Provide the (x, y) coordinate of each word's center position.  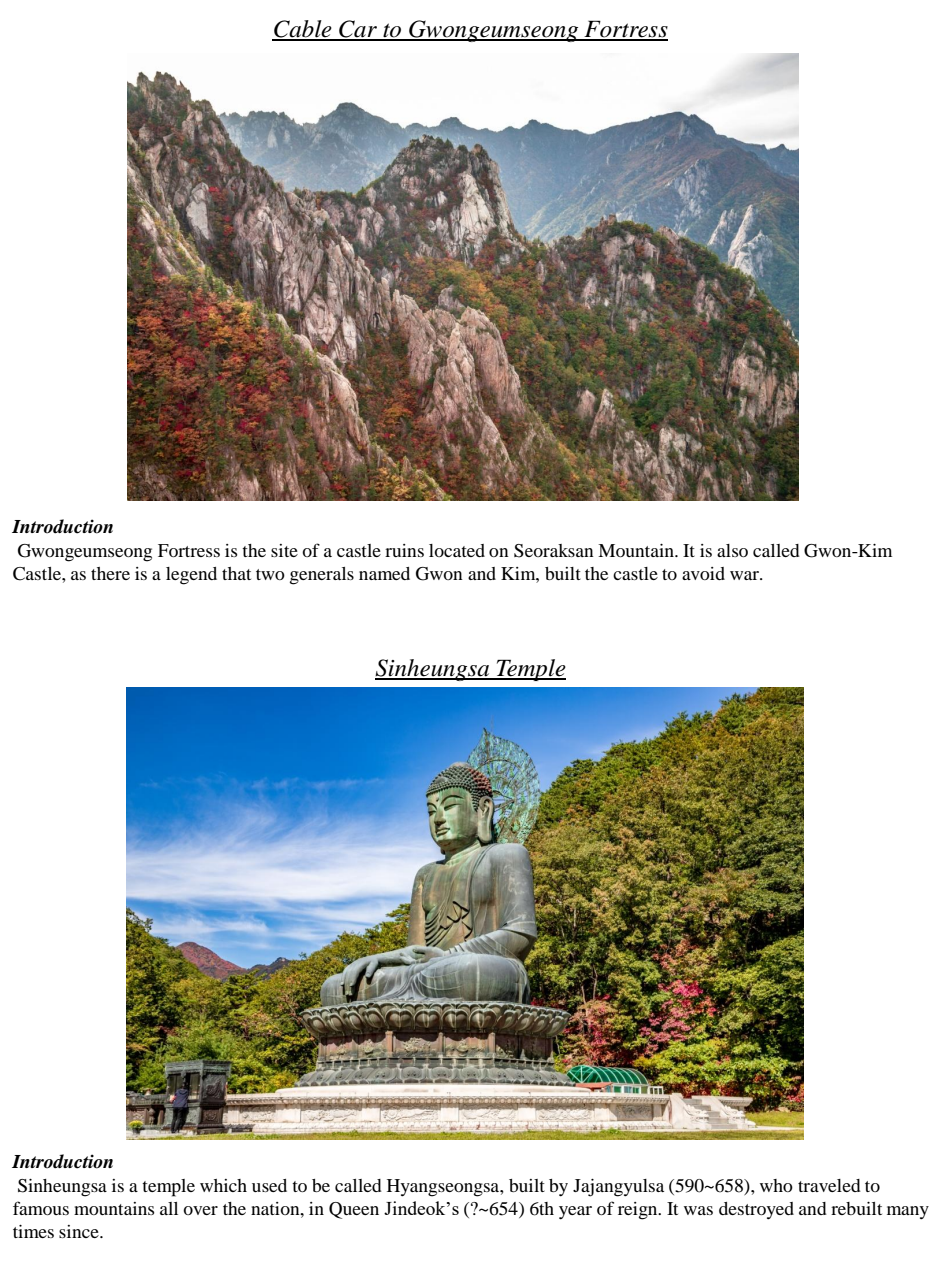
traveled (829, 1185)
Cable (303, 30)
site (284, 550)
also (732, 550)
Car (358, 30)
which (223, 1185)
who (776, 1185)
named (384, 573)
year (575, 1213)
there (110, 573)
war (745, 575)
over (200, 1210)
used (269, 1185)
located (457, 550)
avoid (703, 573)
